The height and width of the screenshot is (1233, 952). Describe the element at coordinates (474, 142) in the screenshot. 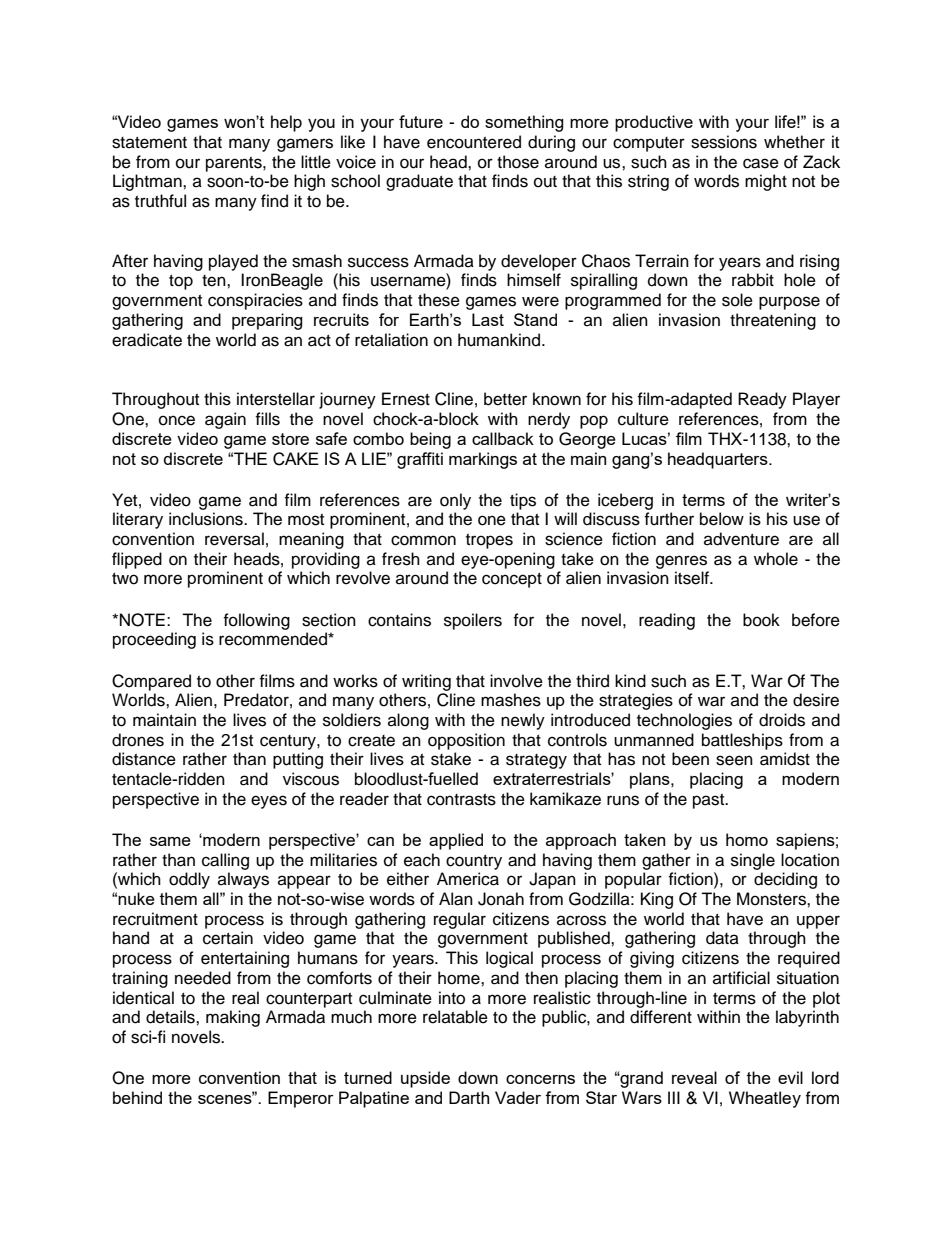

I see `encountered` at that location.
